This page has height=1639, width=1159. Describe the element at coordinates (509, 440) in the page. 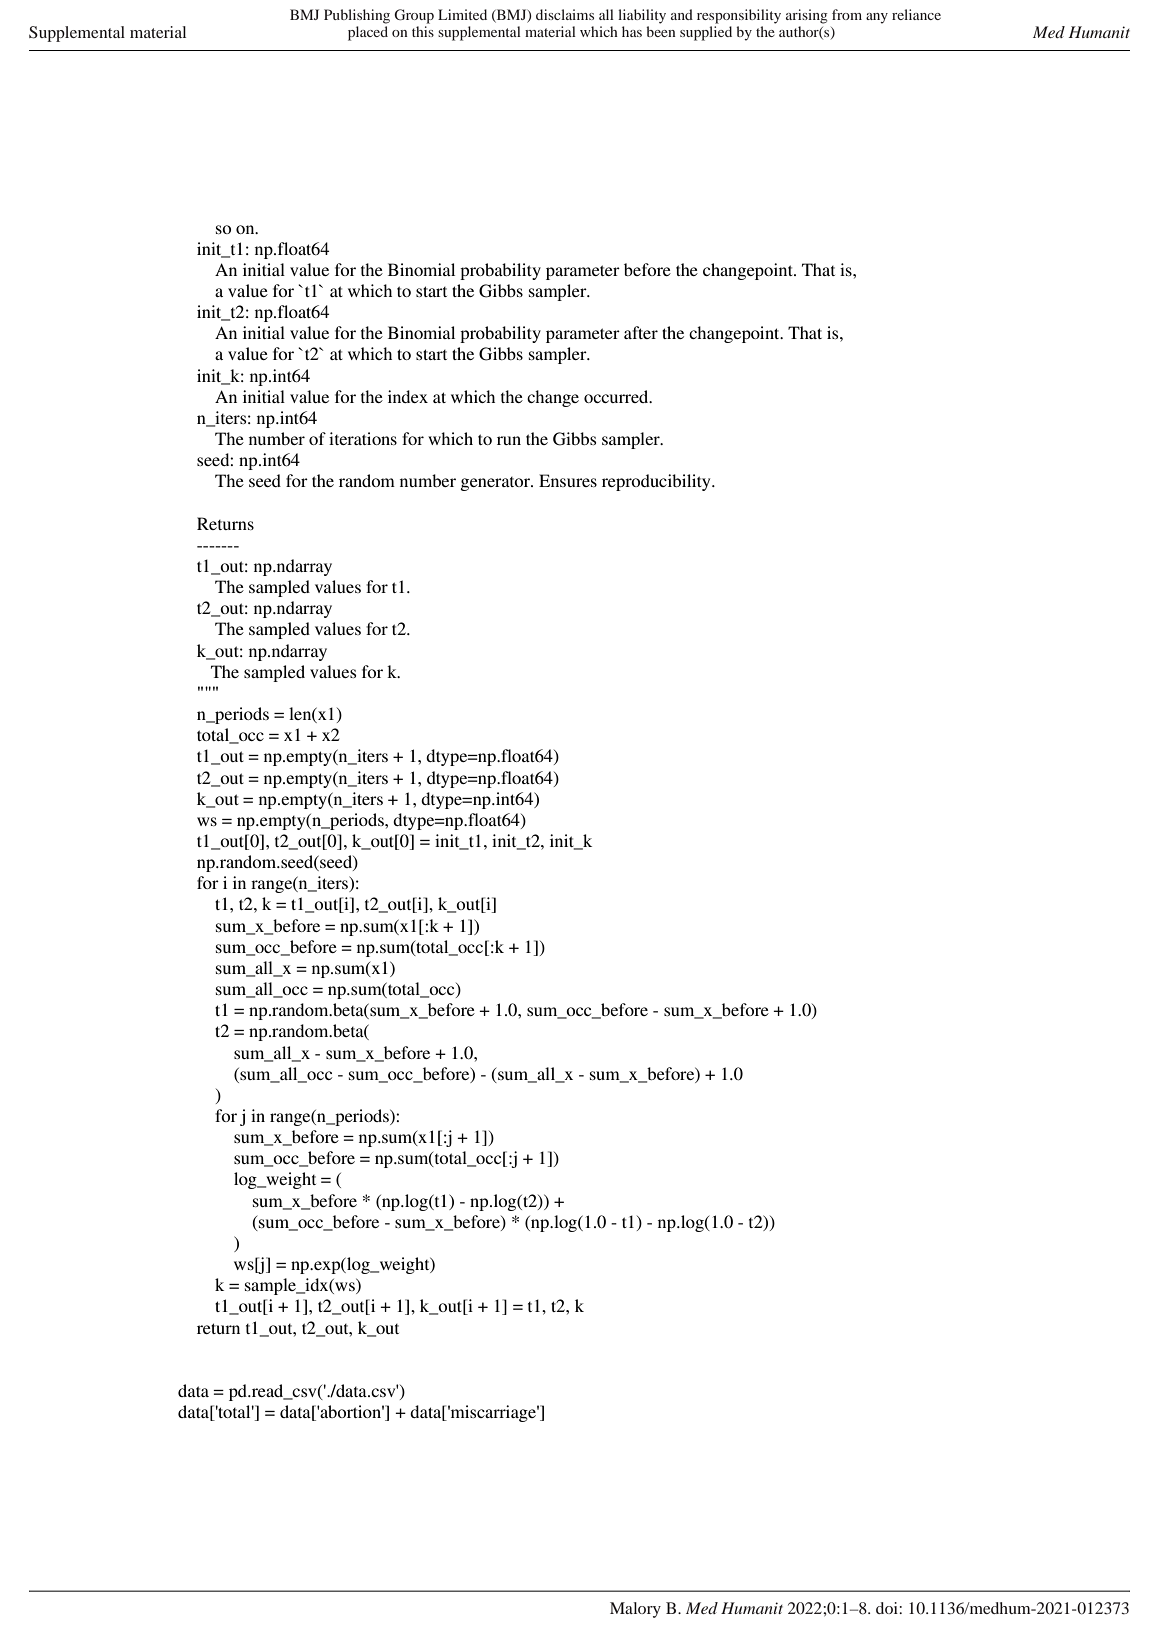

I see `run` at that location.
